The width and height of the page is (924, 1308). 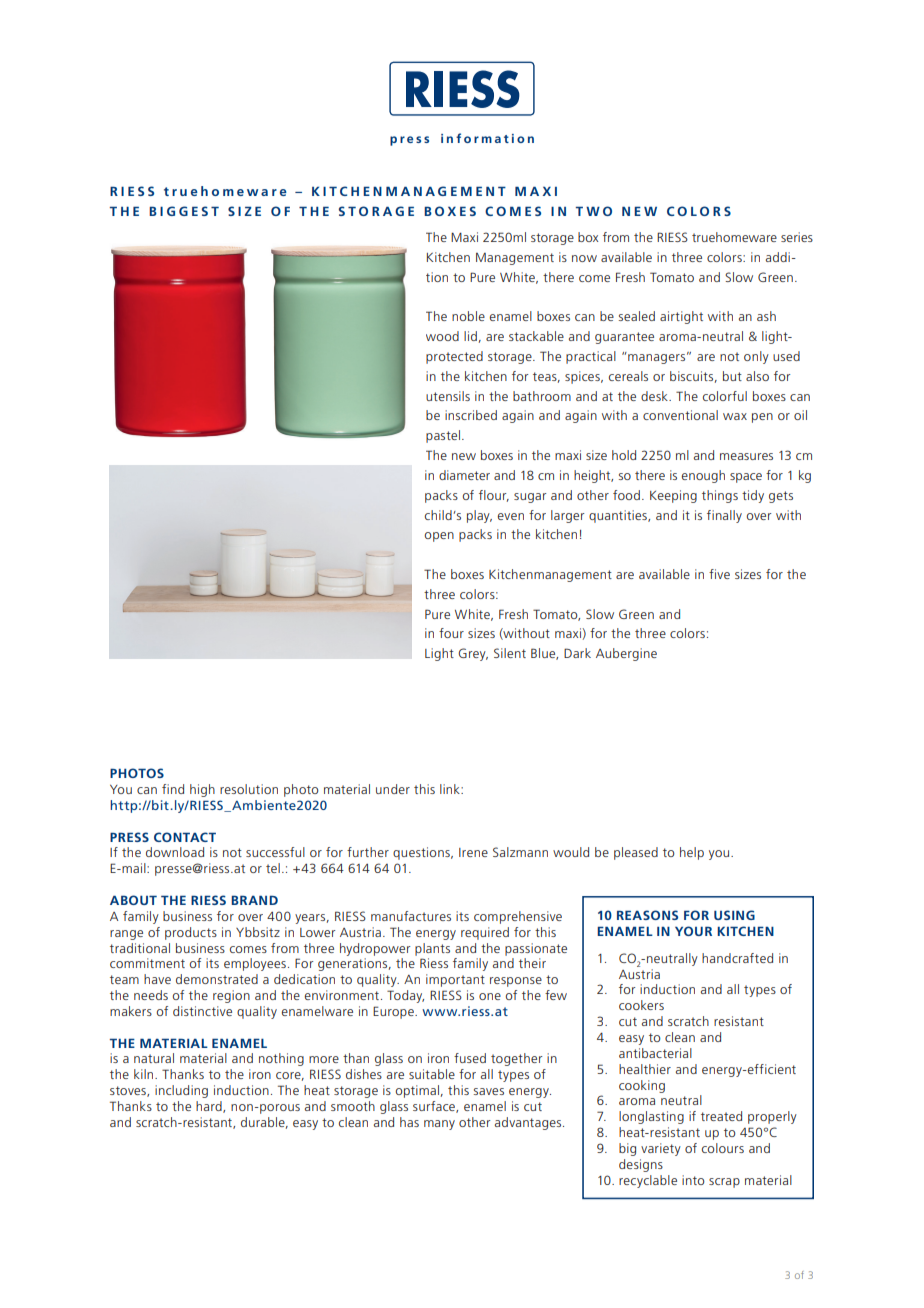 What do you see at coordinates (797, 237) in the page?
I see `series` at bounding box center [797, 237].
